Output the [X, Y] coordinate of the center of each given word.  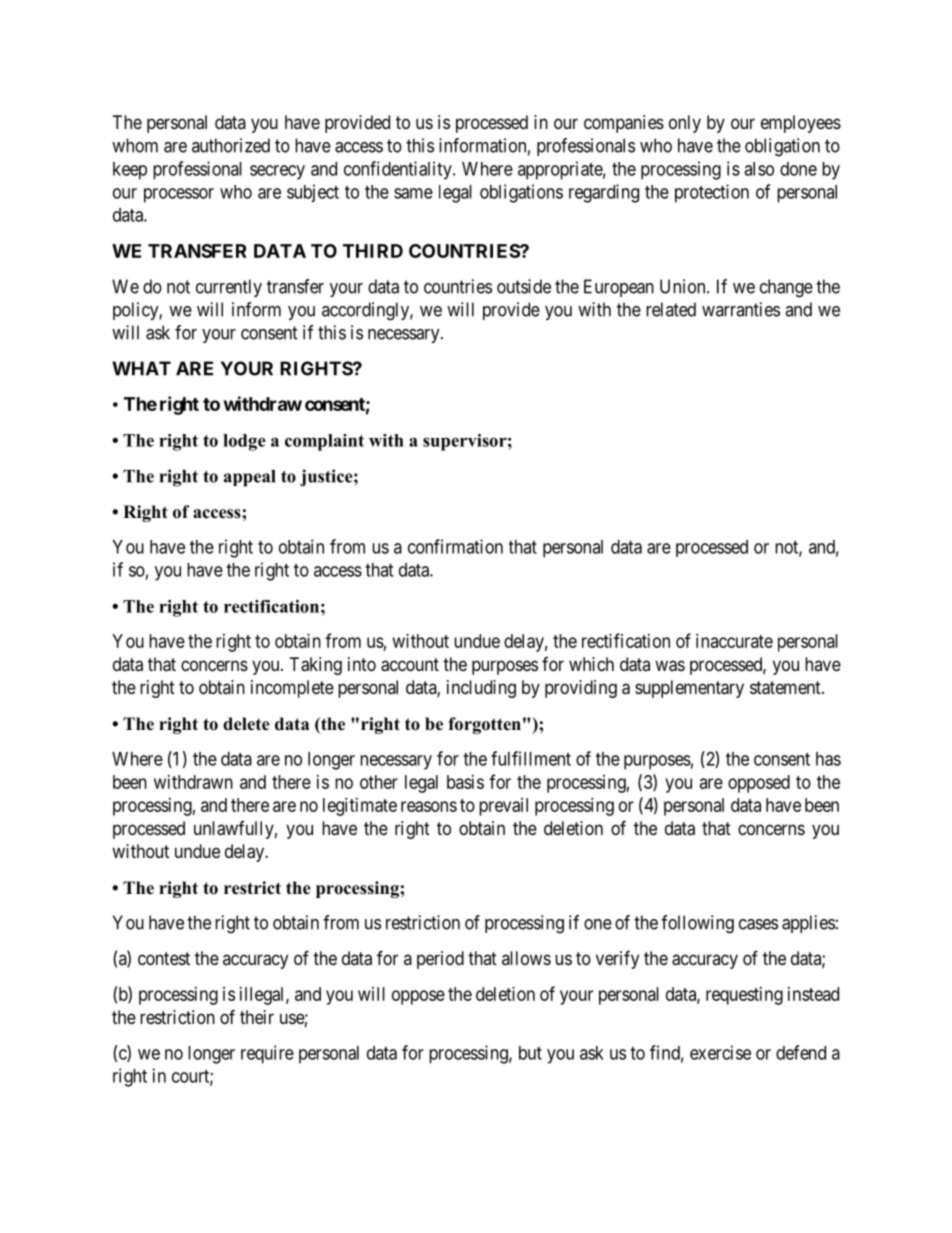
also [759, 169]
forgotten [484, 725]
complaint [324, 442]
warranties [741, 309]
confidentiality [399, 170]
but [530, 1053]
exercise [720, 1052]
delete [246, 724]
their [257, 1017]
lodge [244, 442]
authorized [231, 145]
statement [786, 688]
